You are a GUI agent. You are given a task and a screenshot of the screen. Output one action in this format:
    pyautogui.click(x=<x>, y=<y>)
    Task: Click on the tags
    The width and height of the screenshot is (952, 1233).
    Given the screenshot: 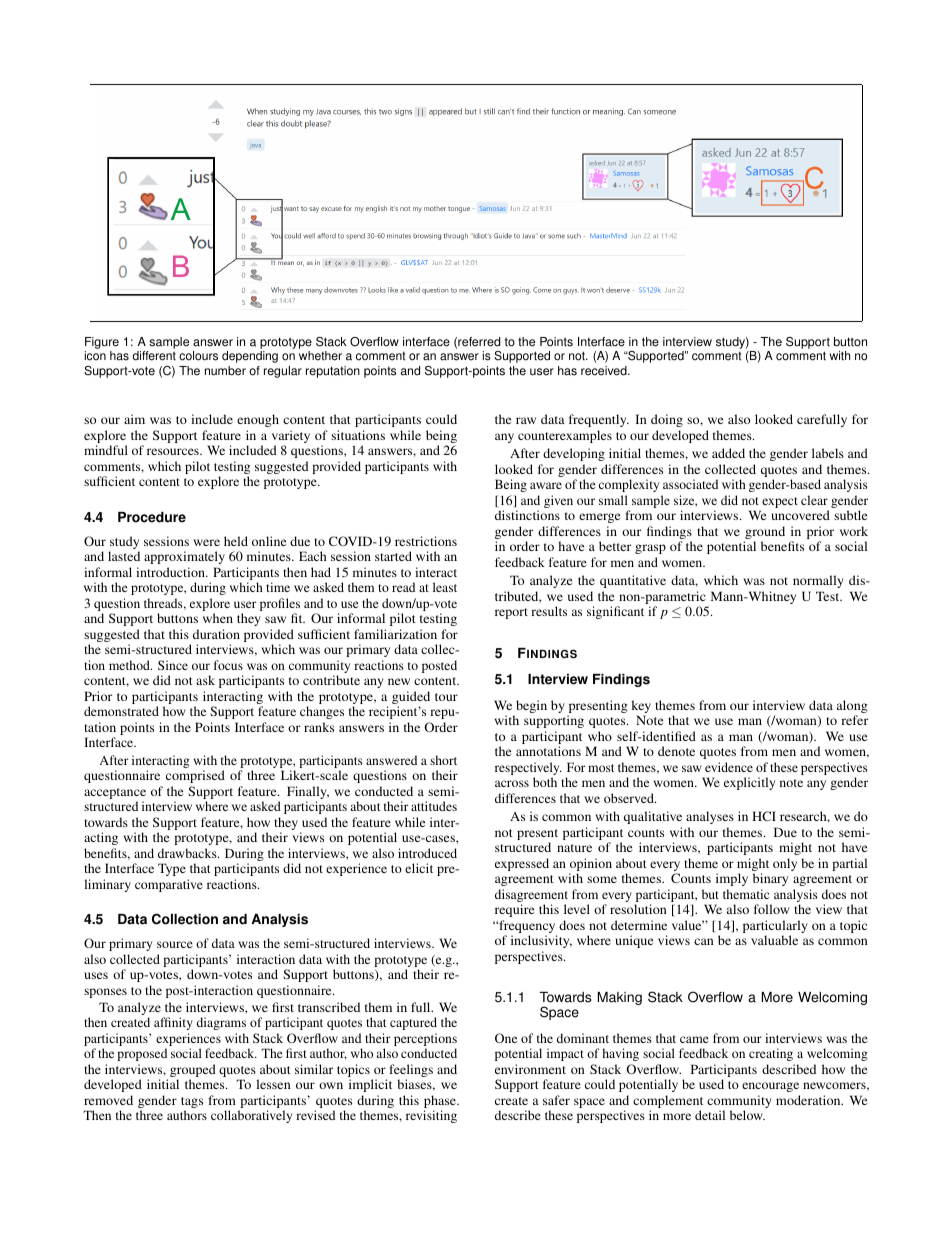 What is the action you would take?
    pyautogui.click(x=192, y=1104)
